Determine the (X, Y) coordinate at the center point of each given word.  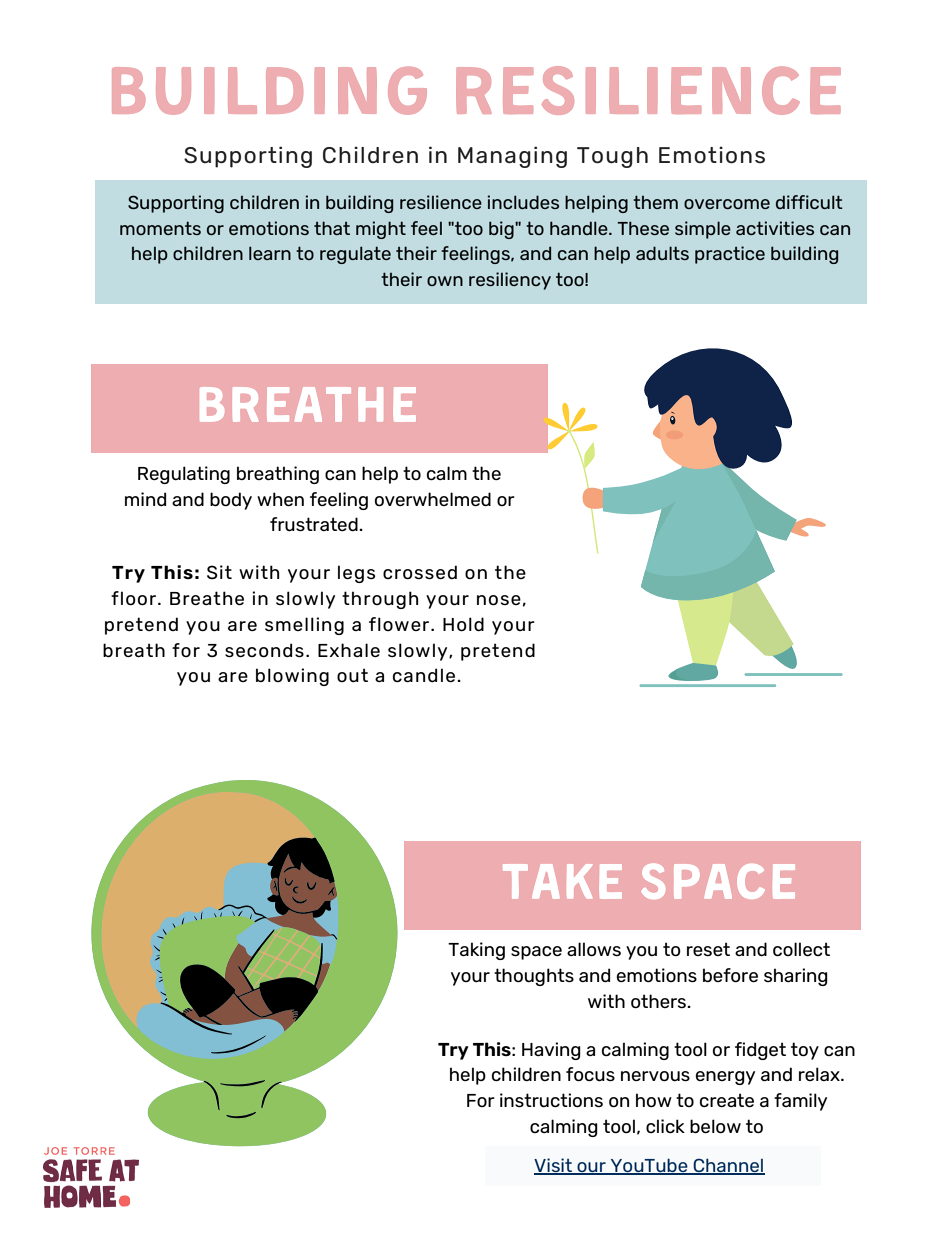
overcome (727, 204)
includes (523, 202)
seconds (264, 650)
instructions (551, 1100)
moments (160, 228)
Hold (463, 624)
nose (499, 600)
